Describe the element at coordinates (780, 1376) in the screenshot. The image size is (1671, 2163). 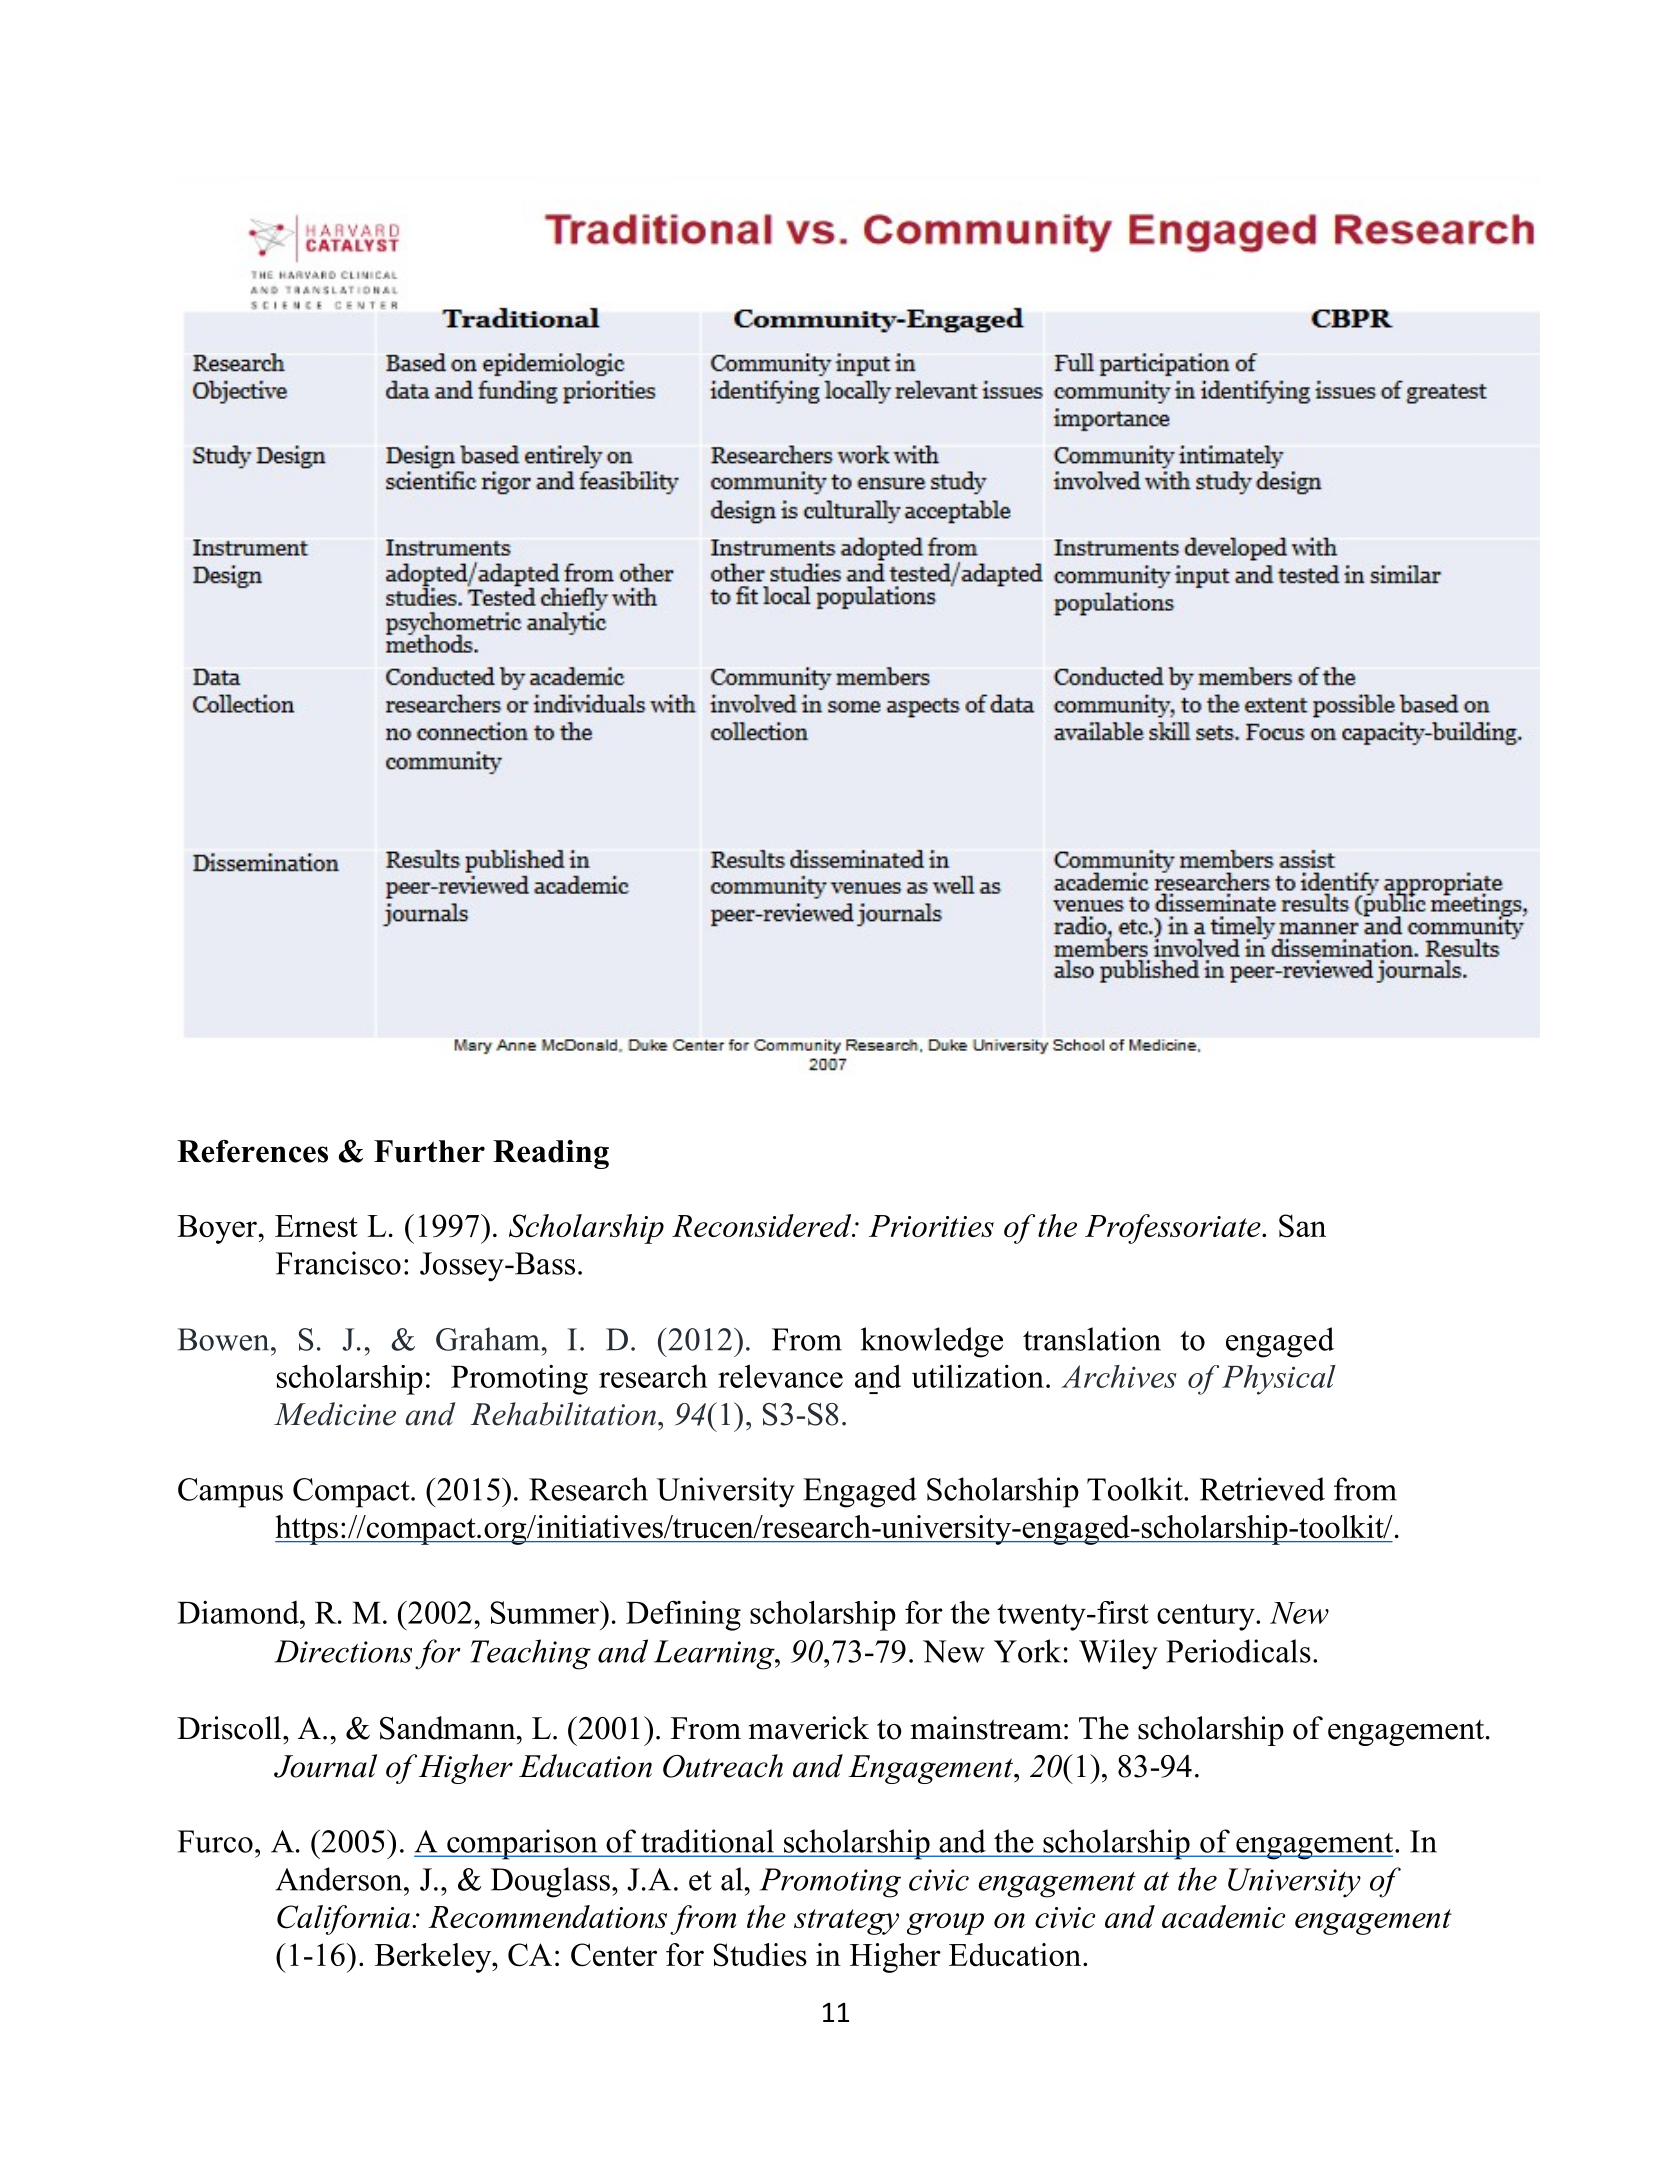
I see `relevance` at that location.
